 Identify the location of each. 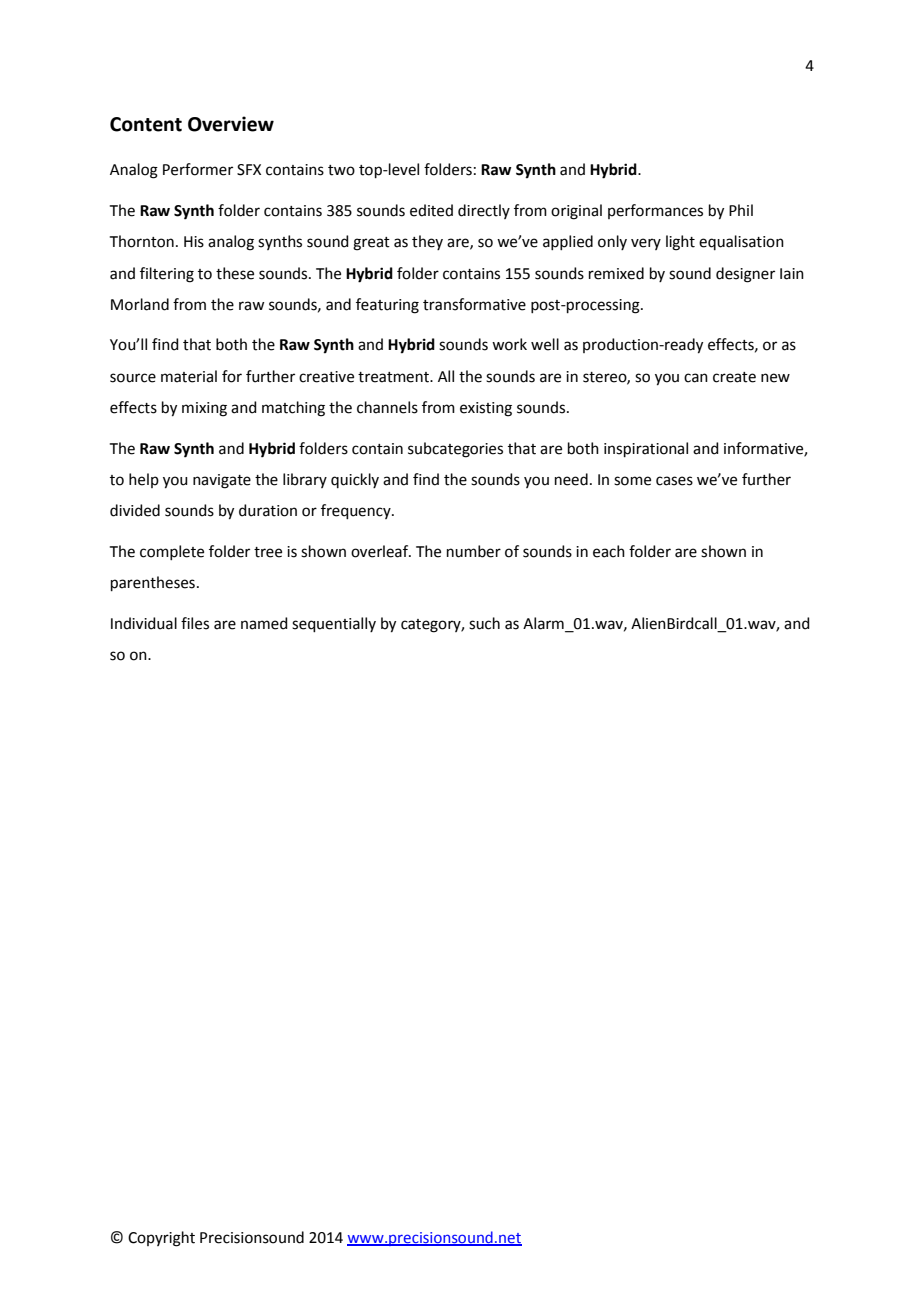
(609, 551).
